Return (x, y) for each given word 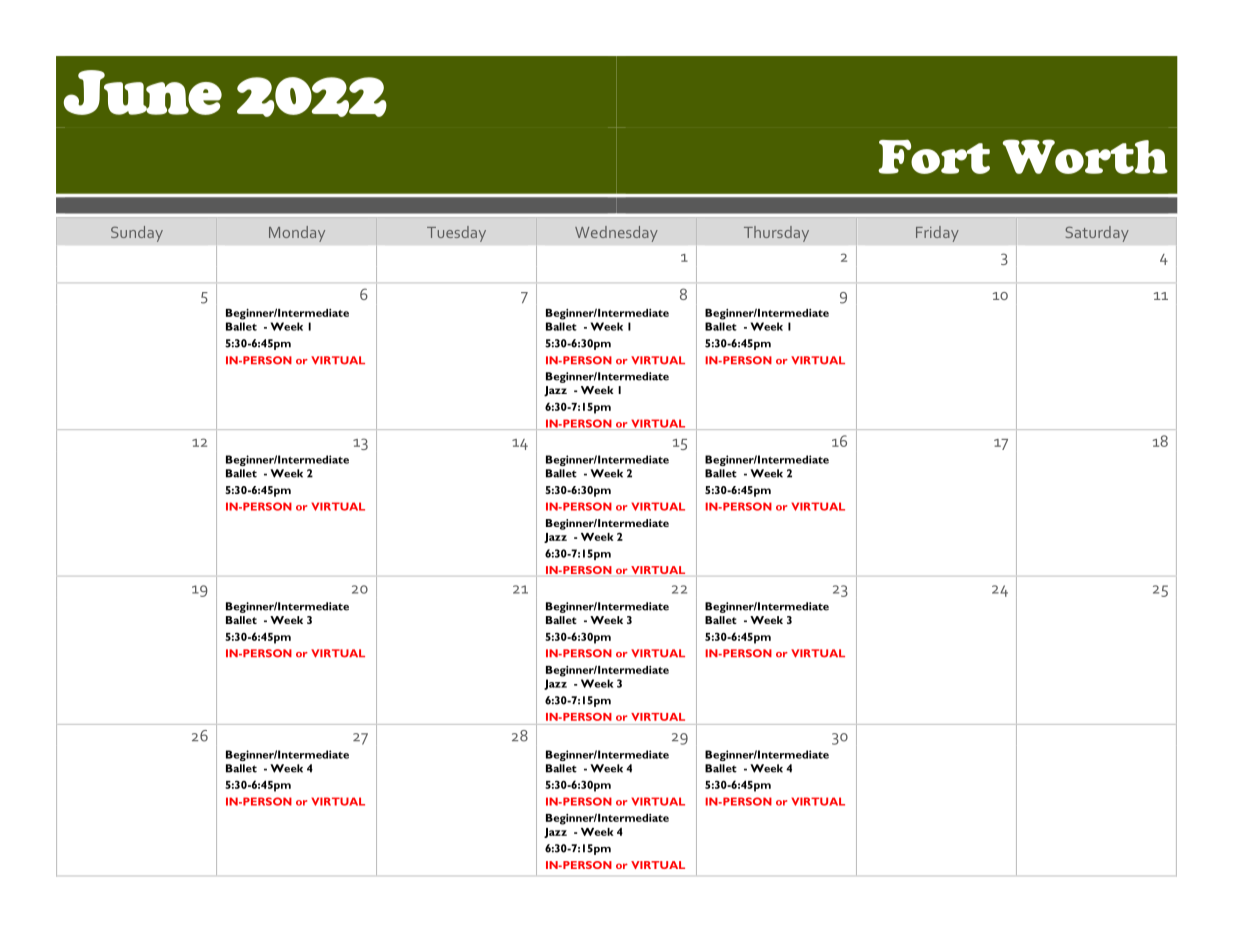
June (142, 92)
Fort (934, 157)
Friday (937, 234)
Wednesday (616, 234)
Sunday (137, 234)
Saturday (1097, 234)
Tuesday (456, 234)
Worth (1085, 156)
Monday (297, 234)
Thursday (776, 234)
